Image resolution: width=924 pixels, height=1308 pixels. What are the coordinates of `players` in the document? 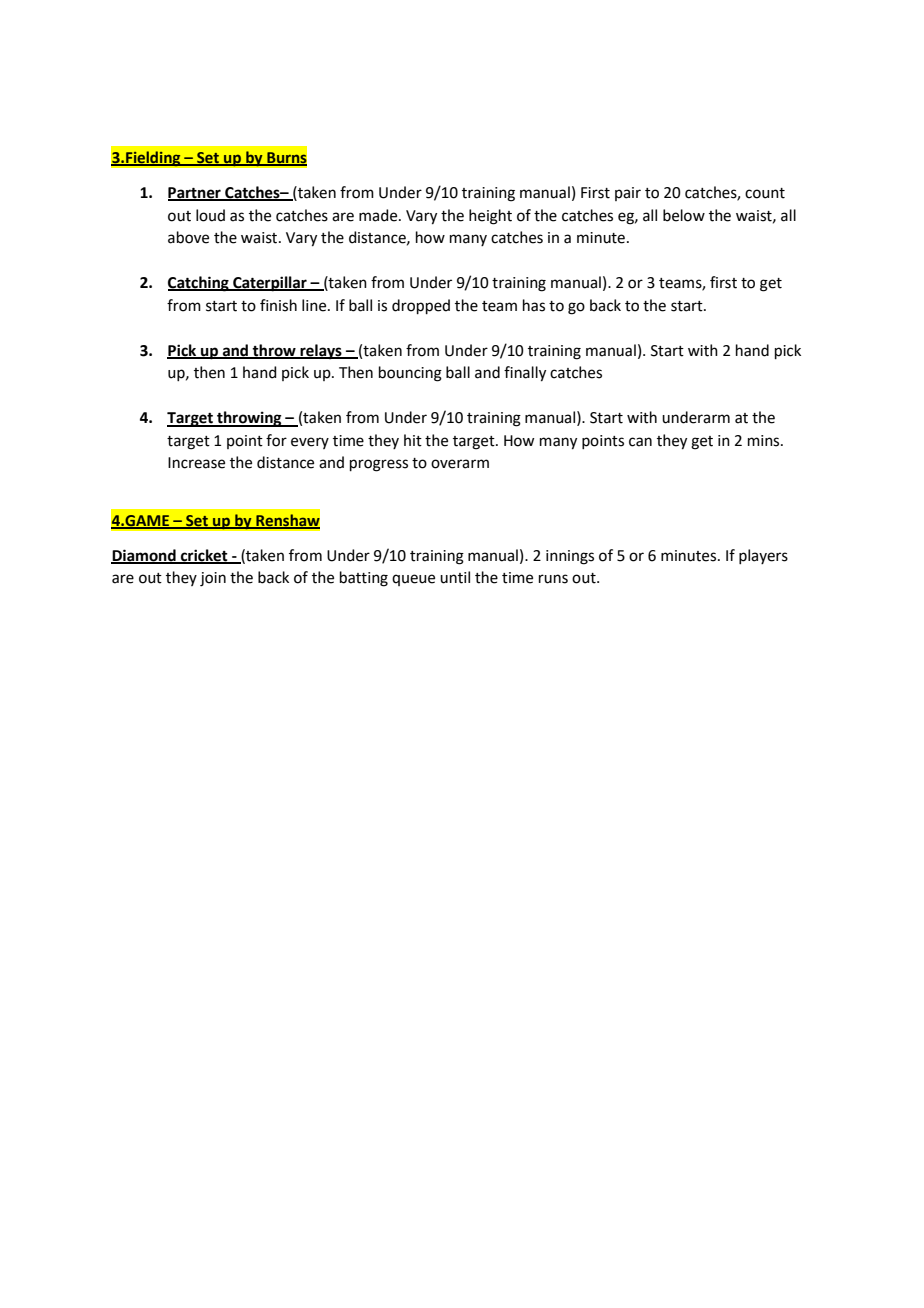 It's located at (763, 556).
